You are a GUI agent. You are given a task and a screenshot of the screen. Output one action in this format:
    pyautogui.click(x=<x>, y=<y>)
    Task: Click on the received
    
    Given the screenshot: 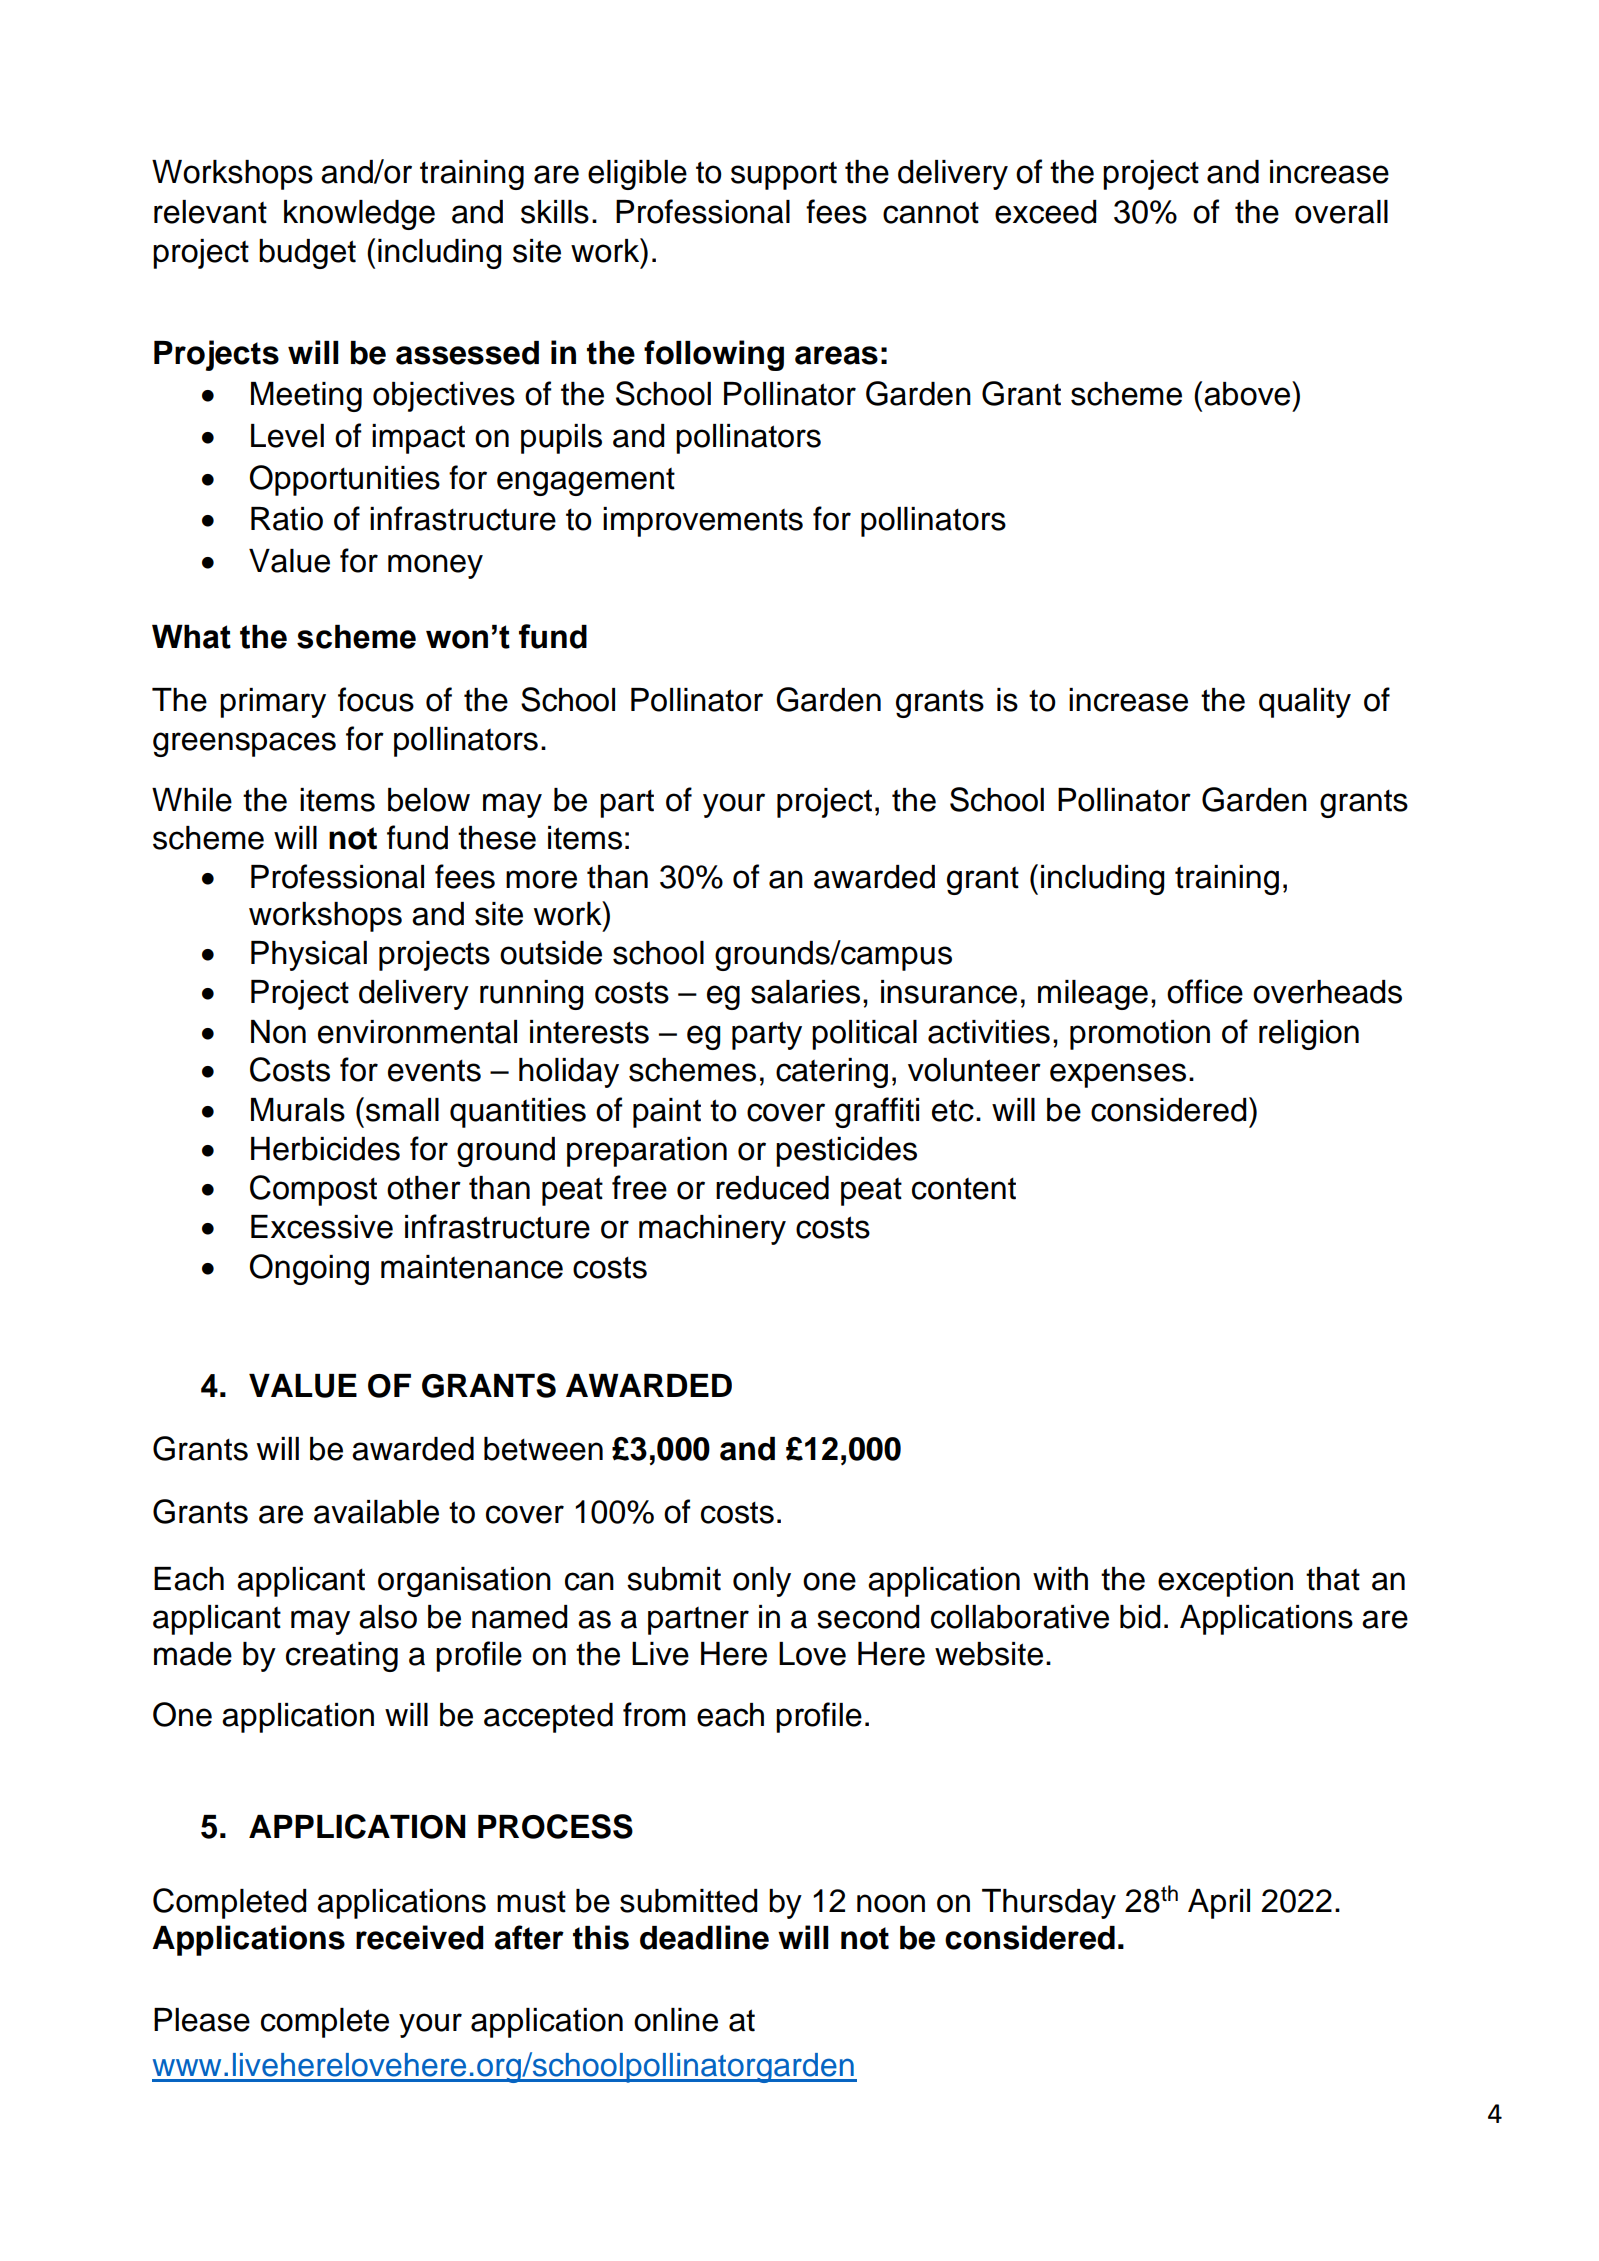 What is the action you would take?
    pyautogui.click(x=420, y=1937)
